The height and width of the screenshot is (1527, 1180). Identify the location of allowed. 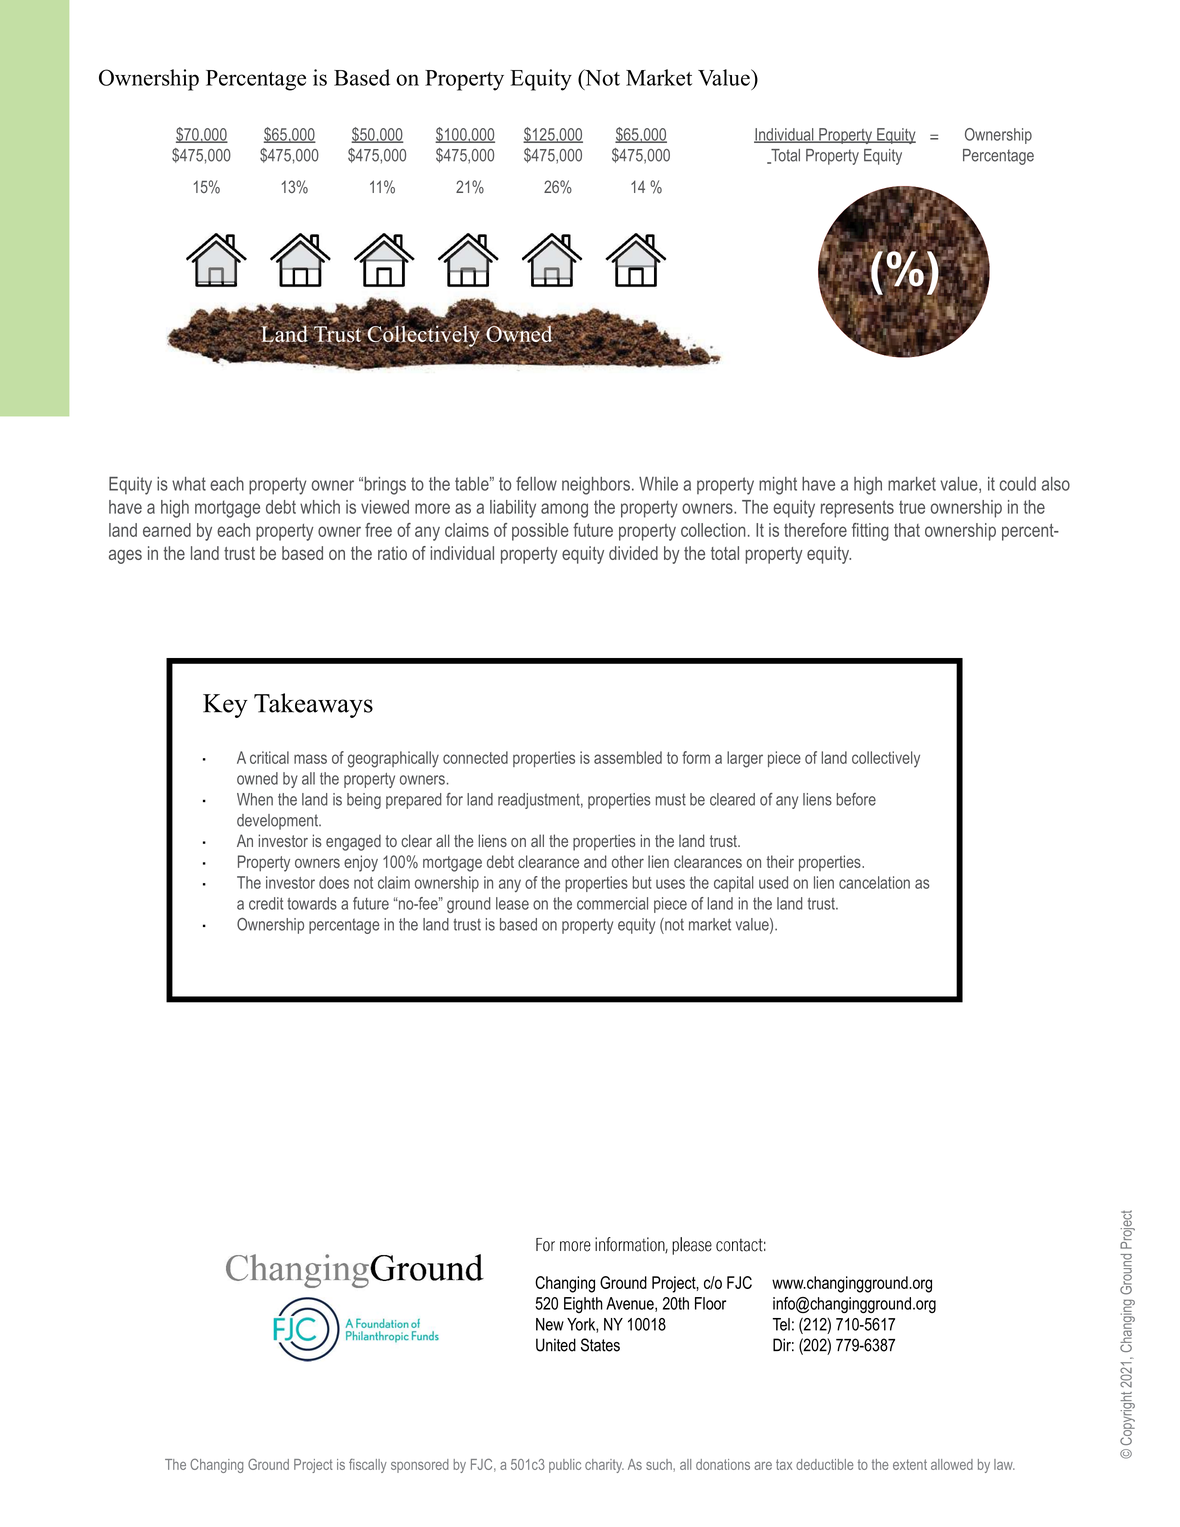
(952, 1464).
